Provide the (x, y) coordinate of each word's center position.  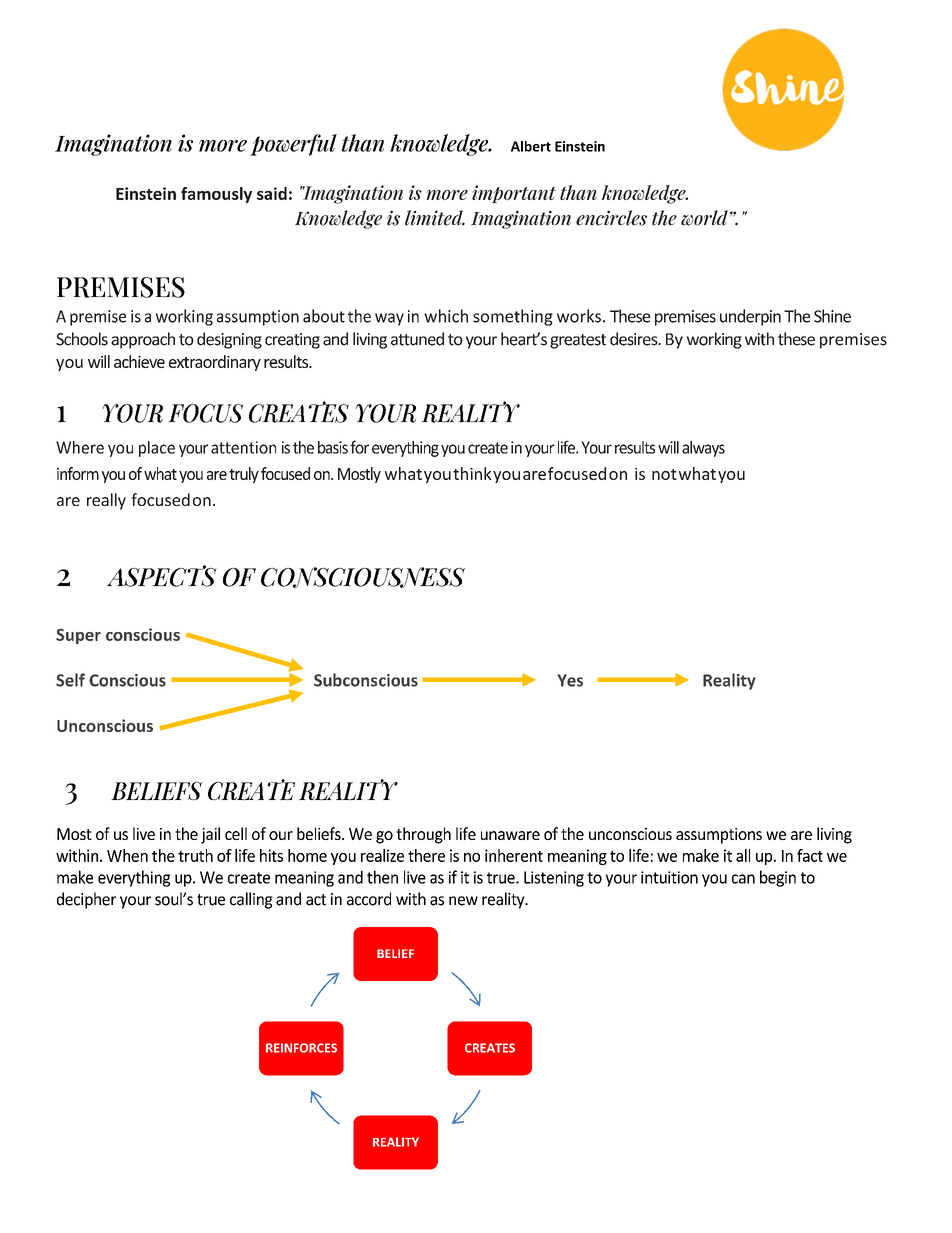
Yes (570, 680)
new (463, 901)
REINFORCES (301, 1048)
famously (216, 195)
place (157, 449)
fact (810, 855)
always (703, 449)
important (514, 194)
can (743, 879)
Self (70, 680)
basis (333, 447)
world (704, 218)
